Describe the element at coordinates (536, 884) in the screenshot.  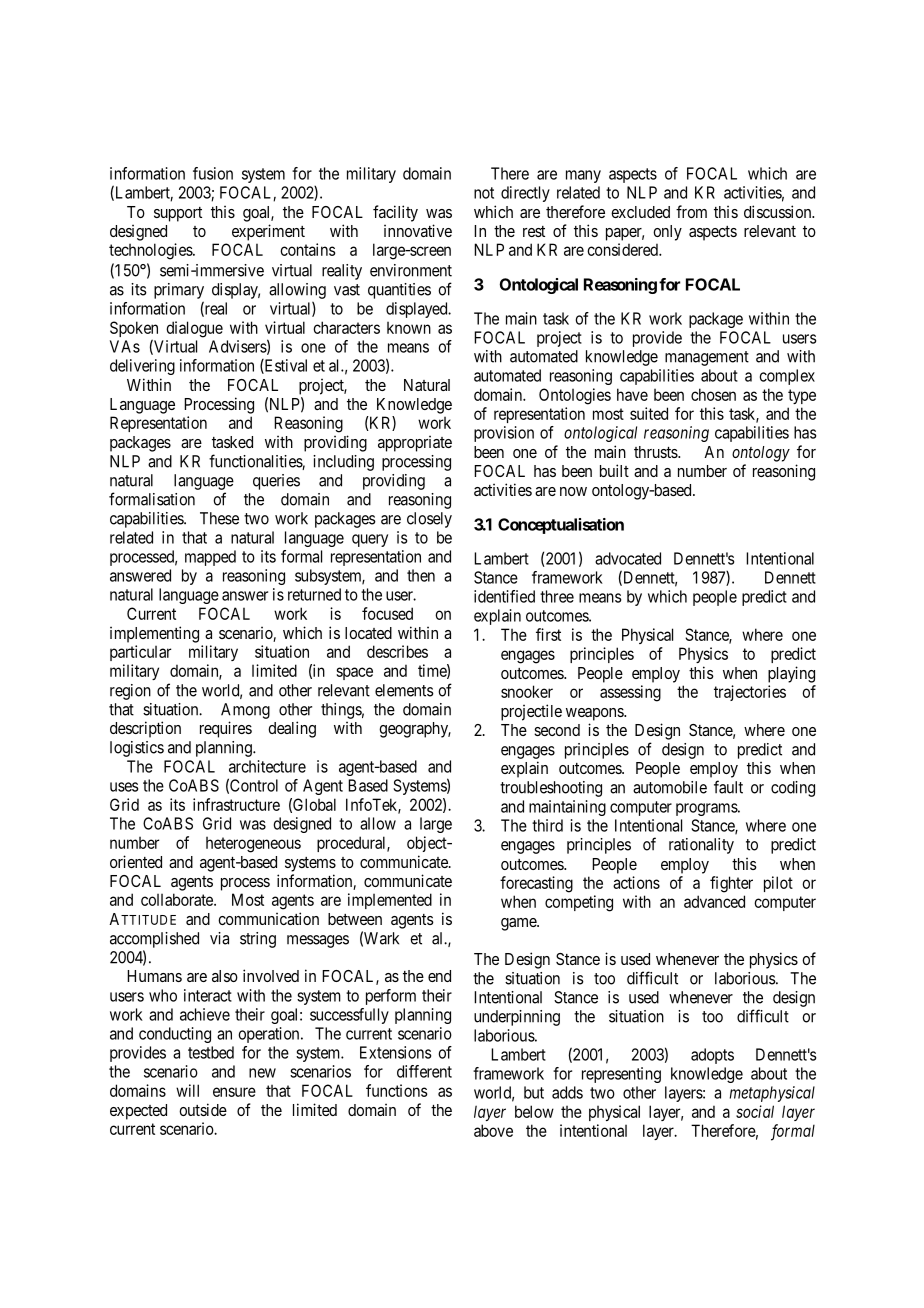
I see `forecasting` at that location.
